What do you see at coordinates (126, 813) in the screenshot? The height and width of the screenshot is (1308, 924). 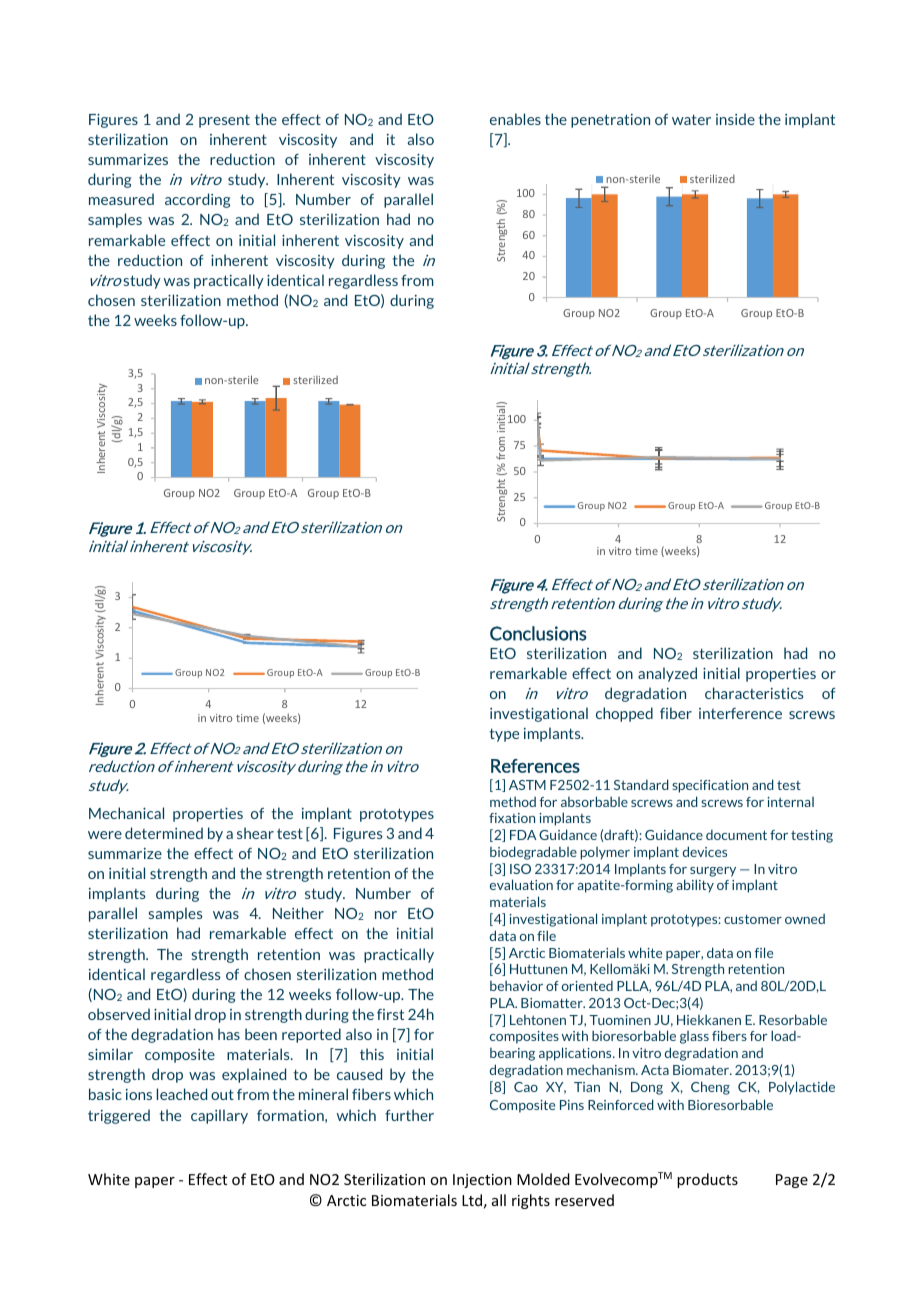 I see `Mechanical` at bounding box center [126, 813].
